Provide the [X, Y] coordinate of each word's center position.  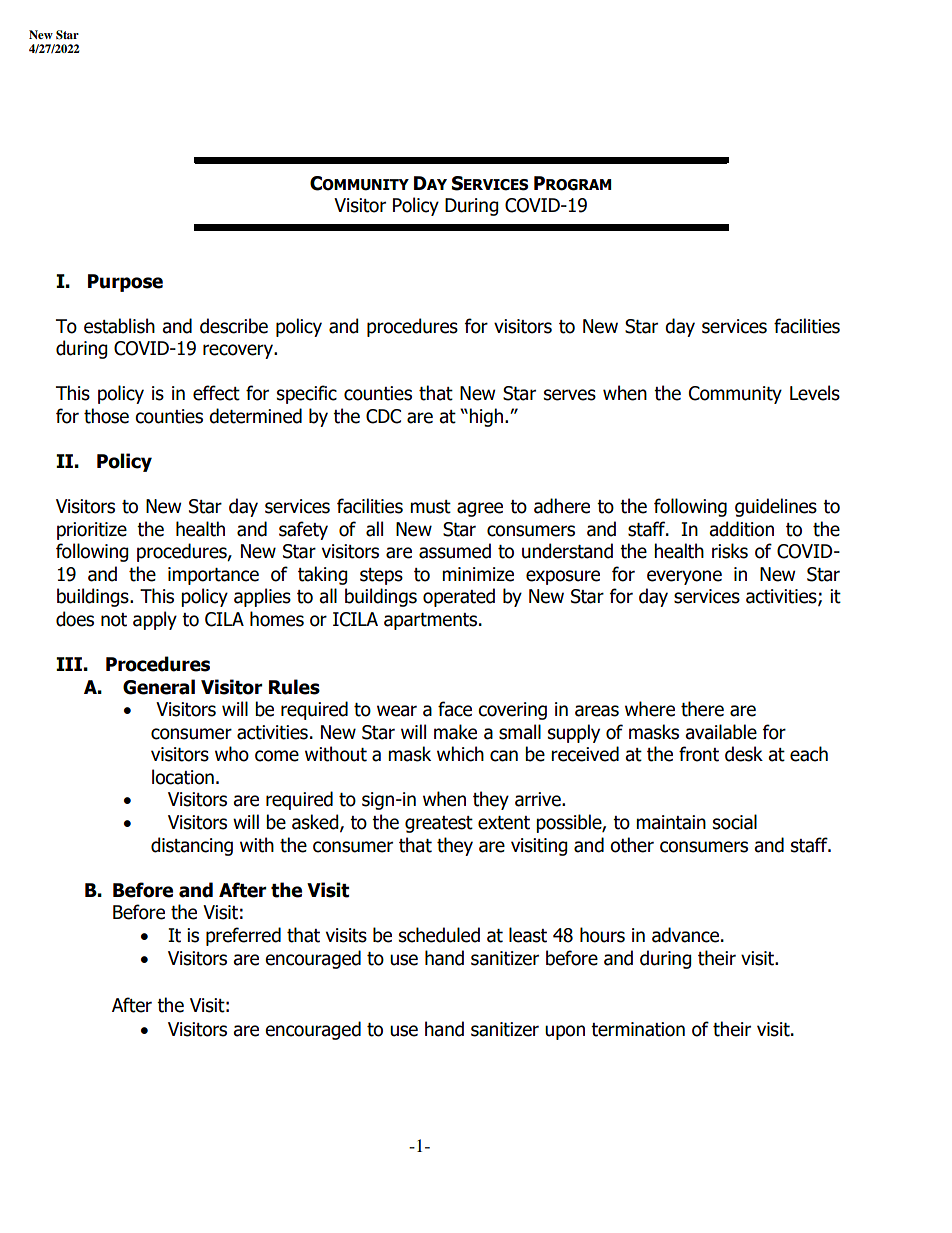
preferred [243, 936]
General [159, 687]
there [702, 709]
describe [234, 326]
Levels [815, 393]
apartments [430, 621]
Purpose [125, 283]
